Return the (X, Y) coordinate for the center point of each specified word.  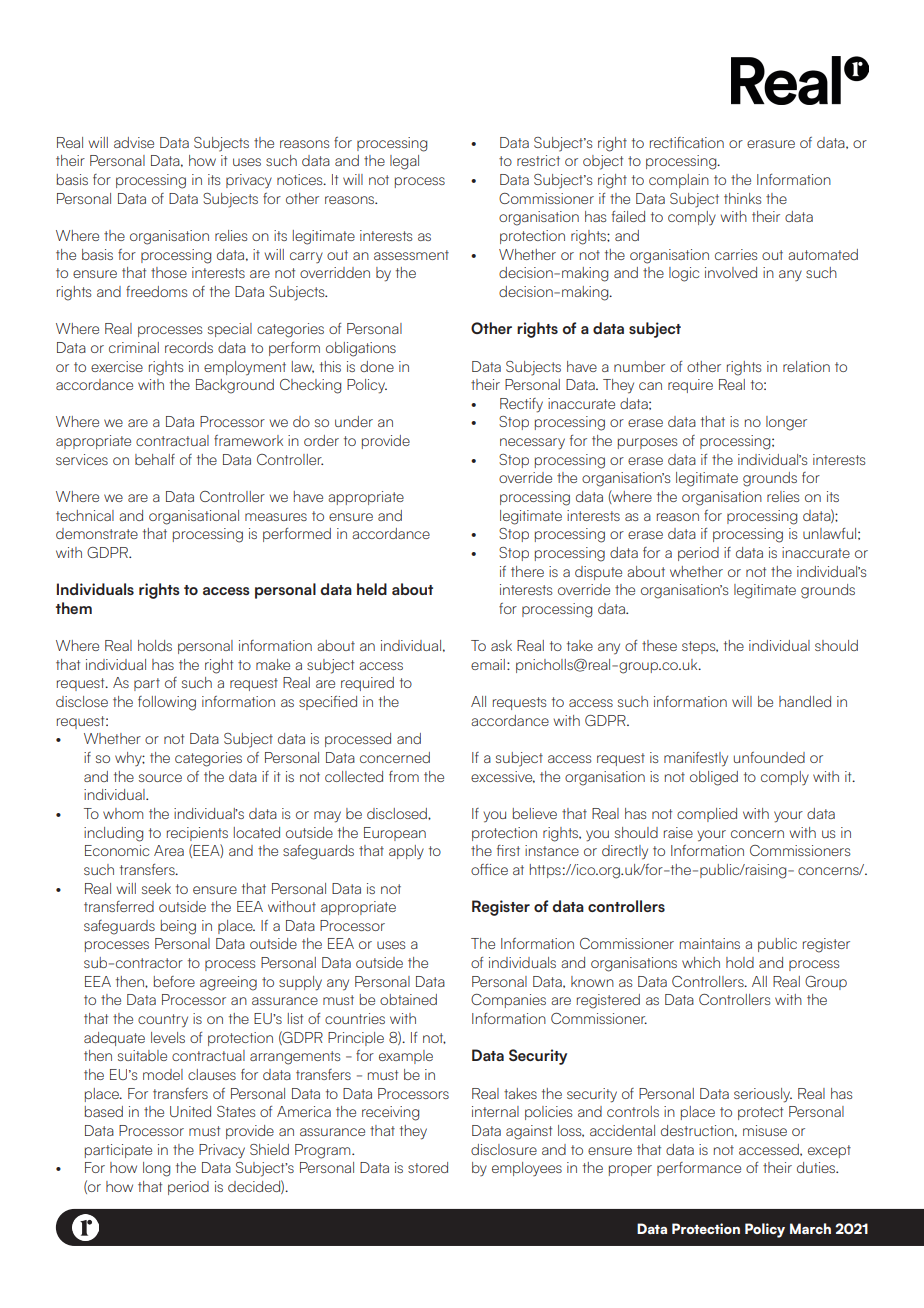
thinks (742, 198)
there (527, 571)
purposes (647, 443)
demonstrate (97, 533)
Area (169, 850)
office (489, 869)
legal (404, 162)
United (190, 1111)
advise (134, 142)
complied (707, 815)
